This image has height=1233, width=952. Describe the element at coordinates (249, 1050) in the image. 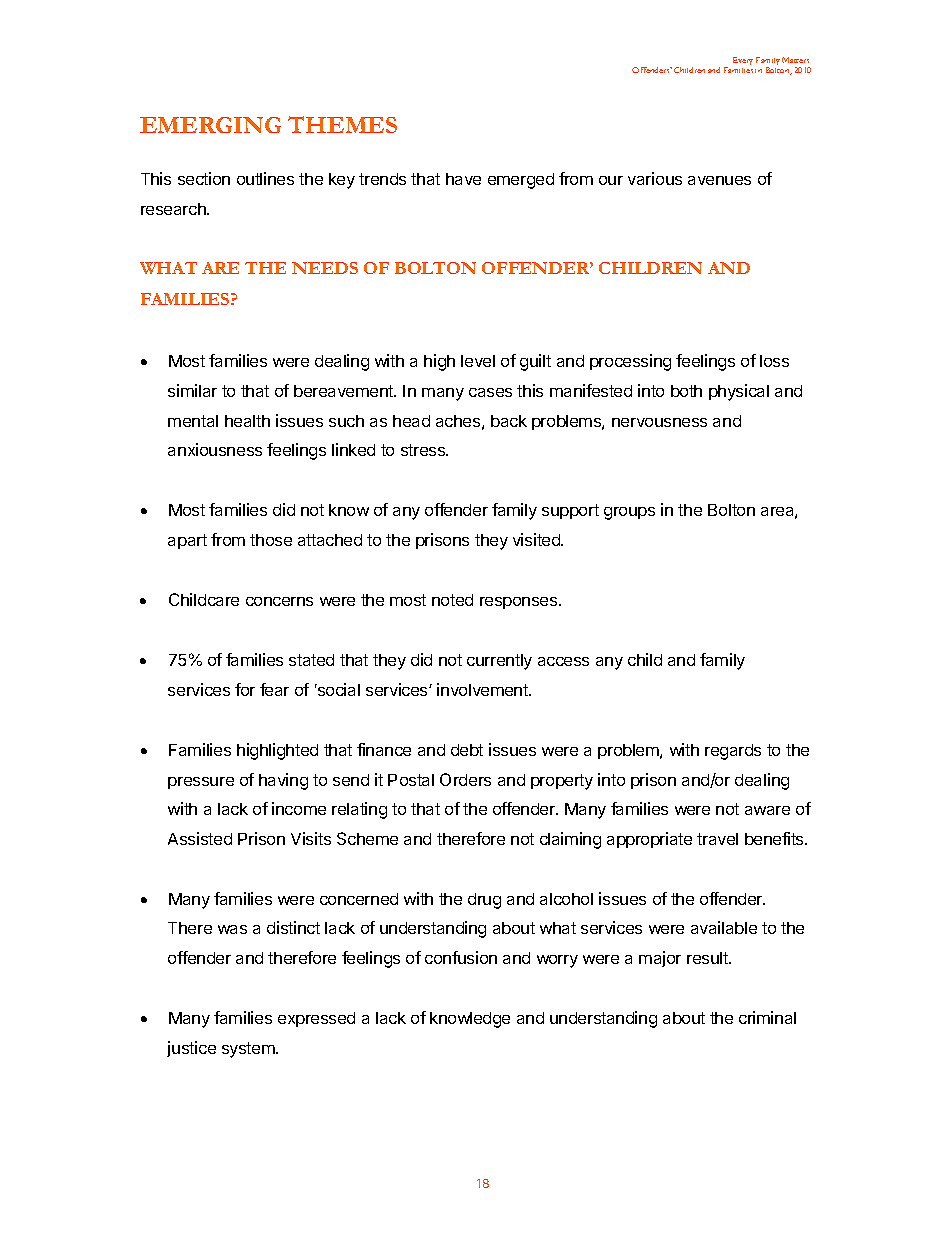

I see `system` at that location.
